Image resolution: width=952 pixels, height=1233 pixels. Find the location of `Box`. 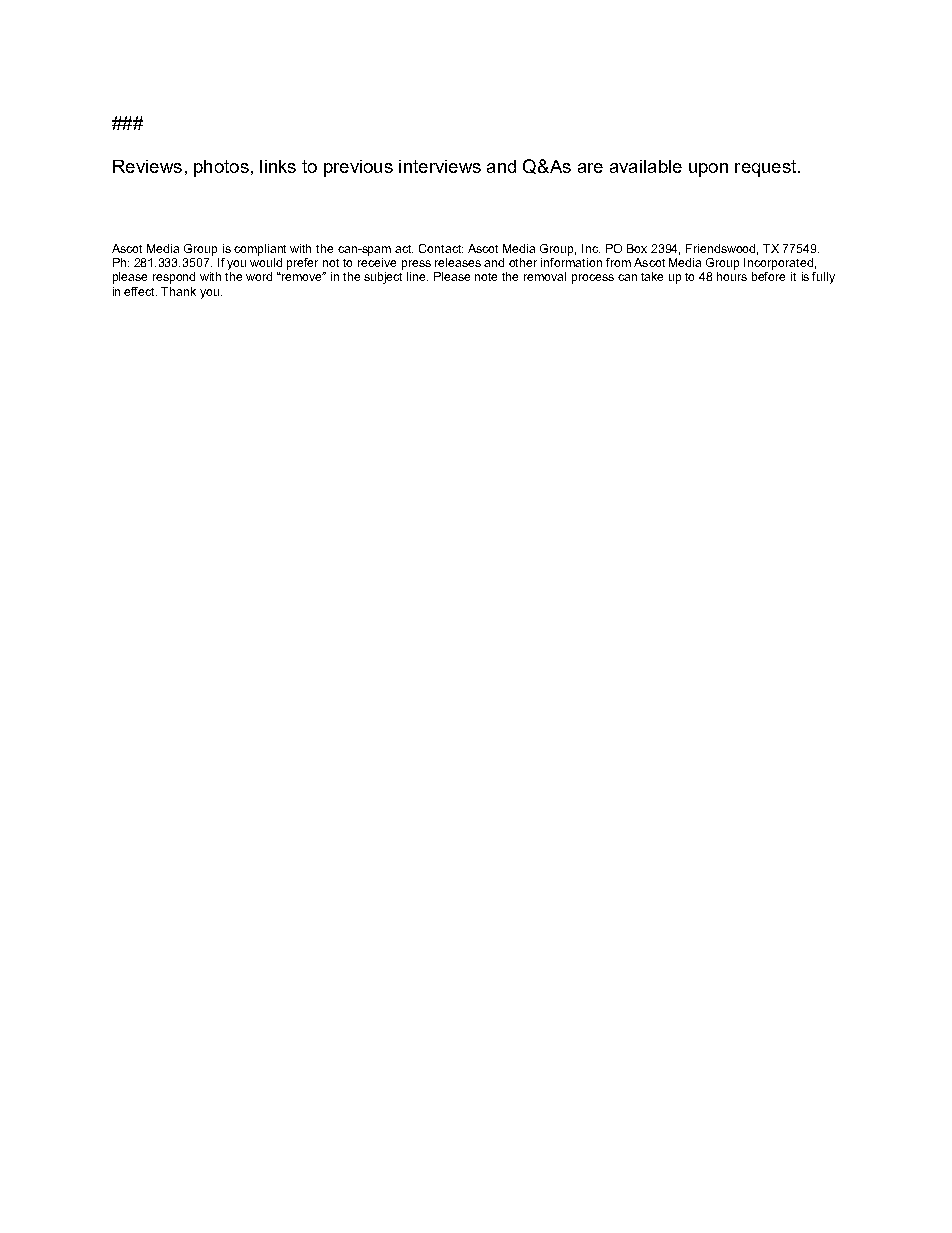

Box is located at coordinates (637, 248).
